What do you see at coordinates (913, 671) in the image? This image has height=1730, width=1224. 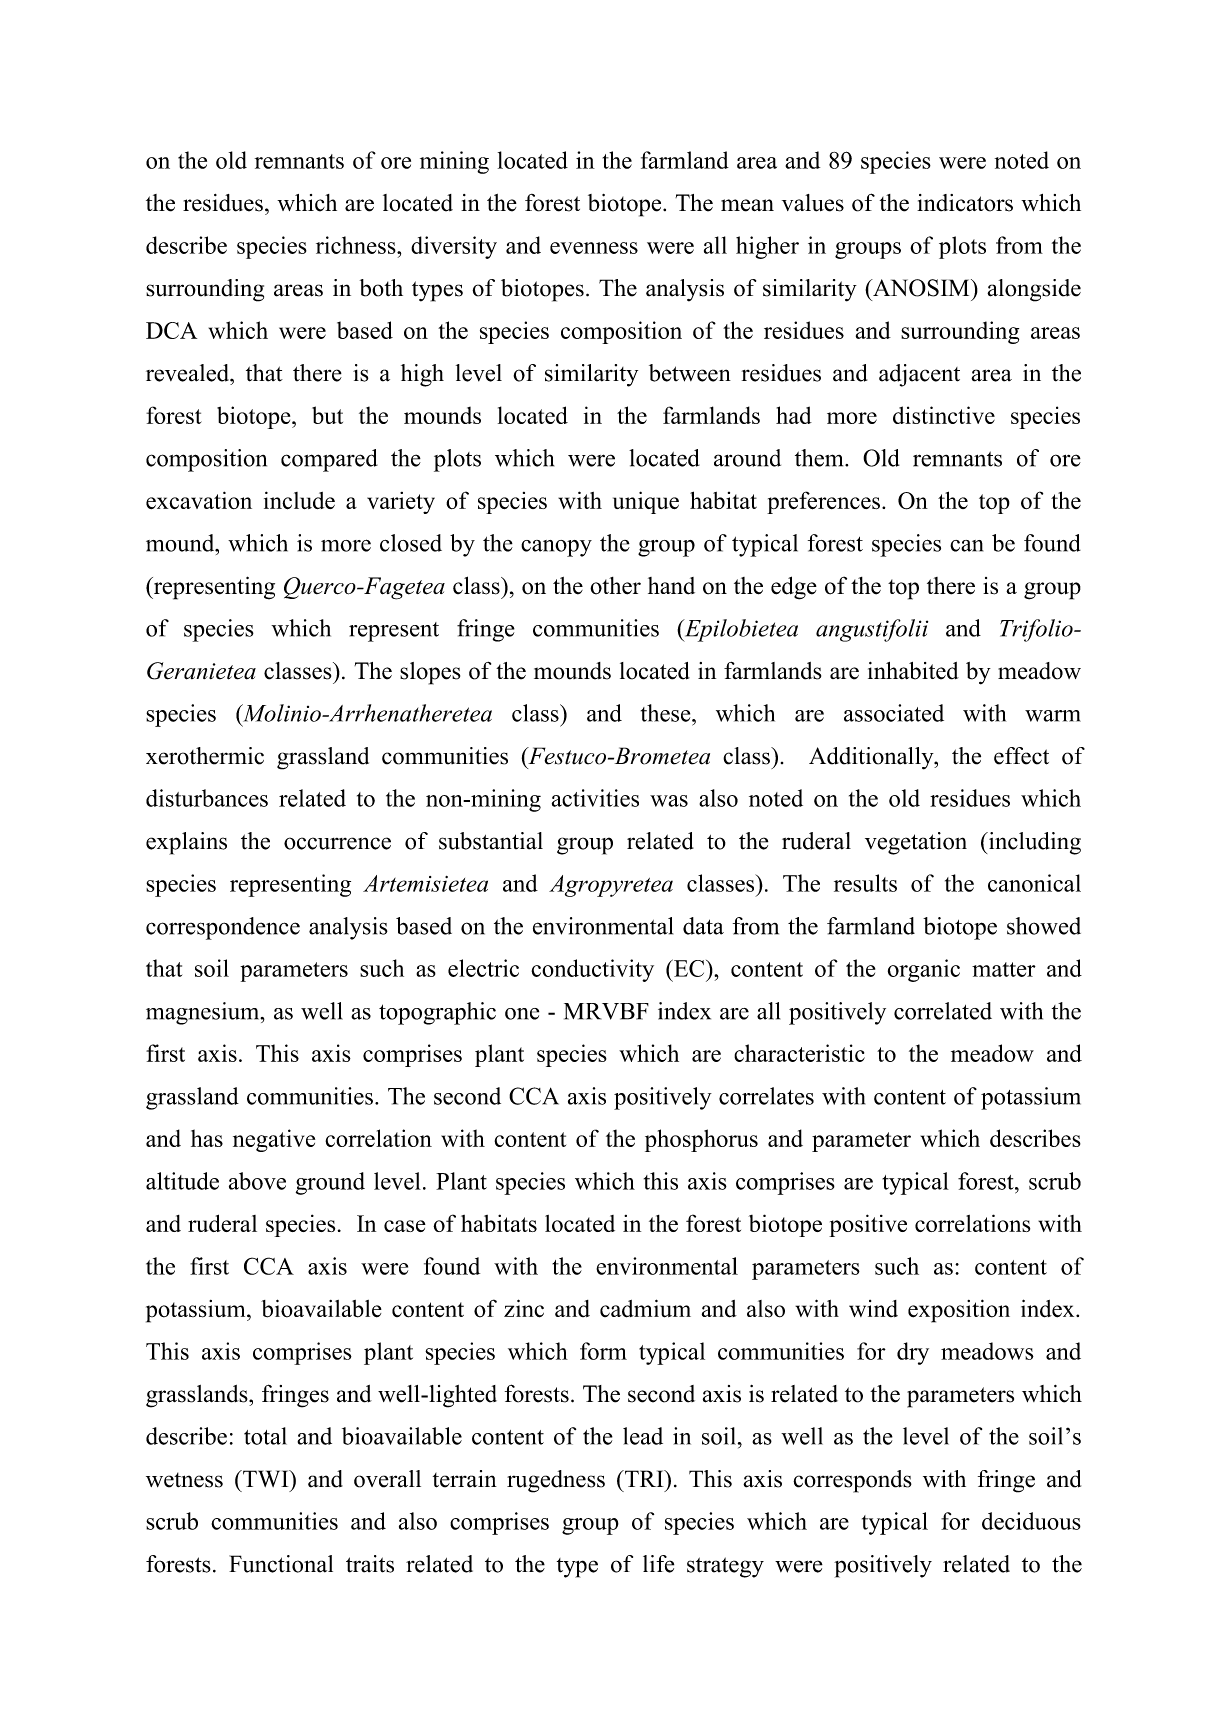 I see `inhabited` at bounding box center [913, 671].
